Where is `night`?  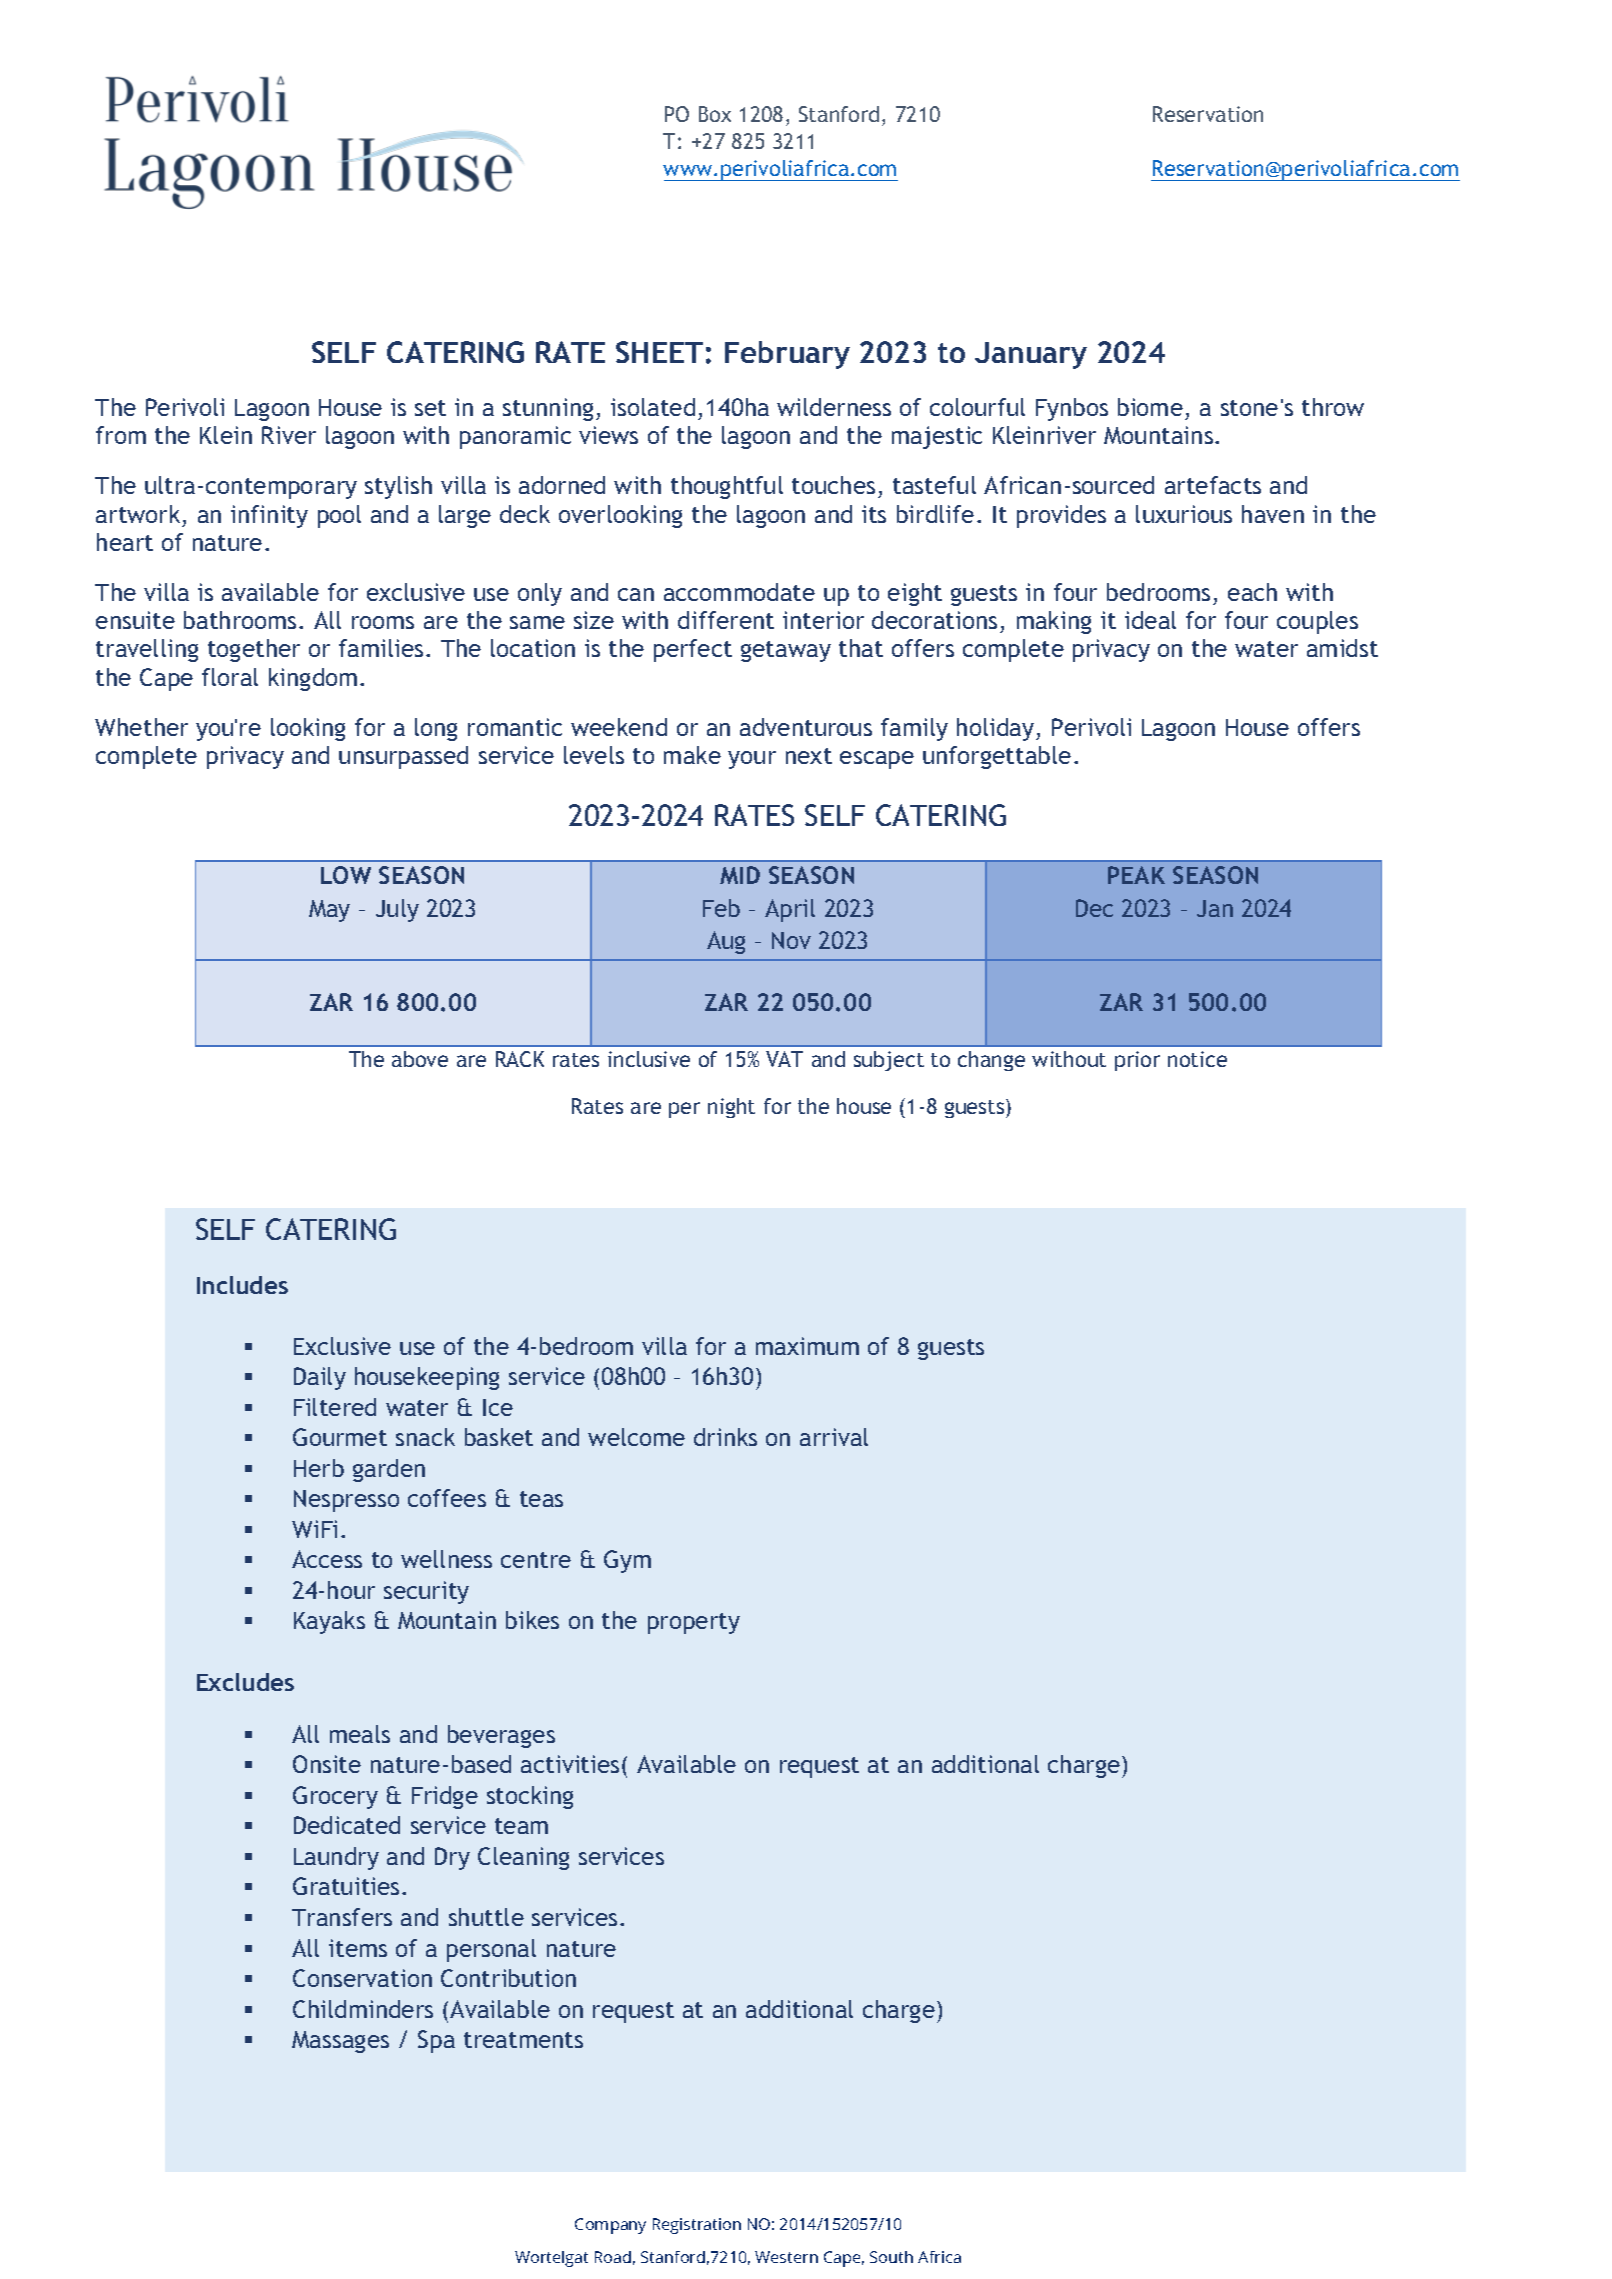
night is located at coordinates (731, 1108).
